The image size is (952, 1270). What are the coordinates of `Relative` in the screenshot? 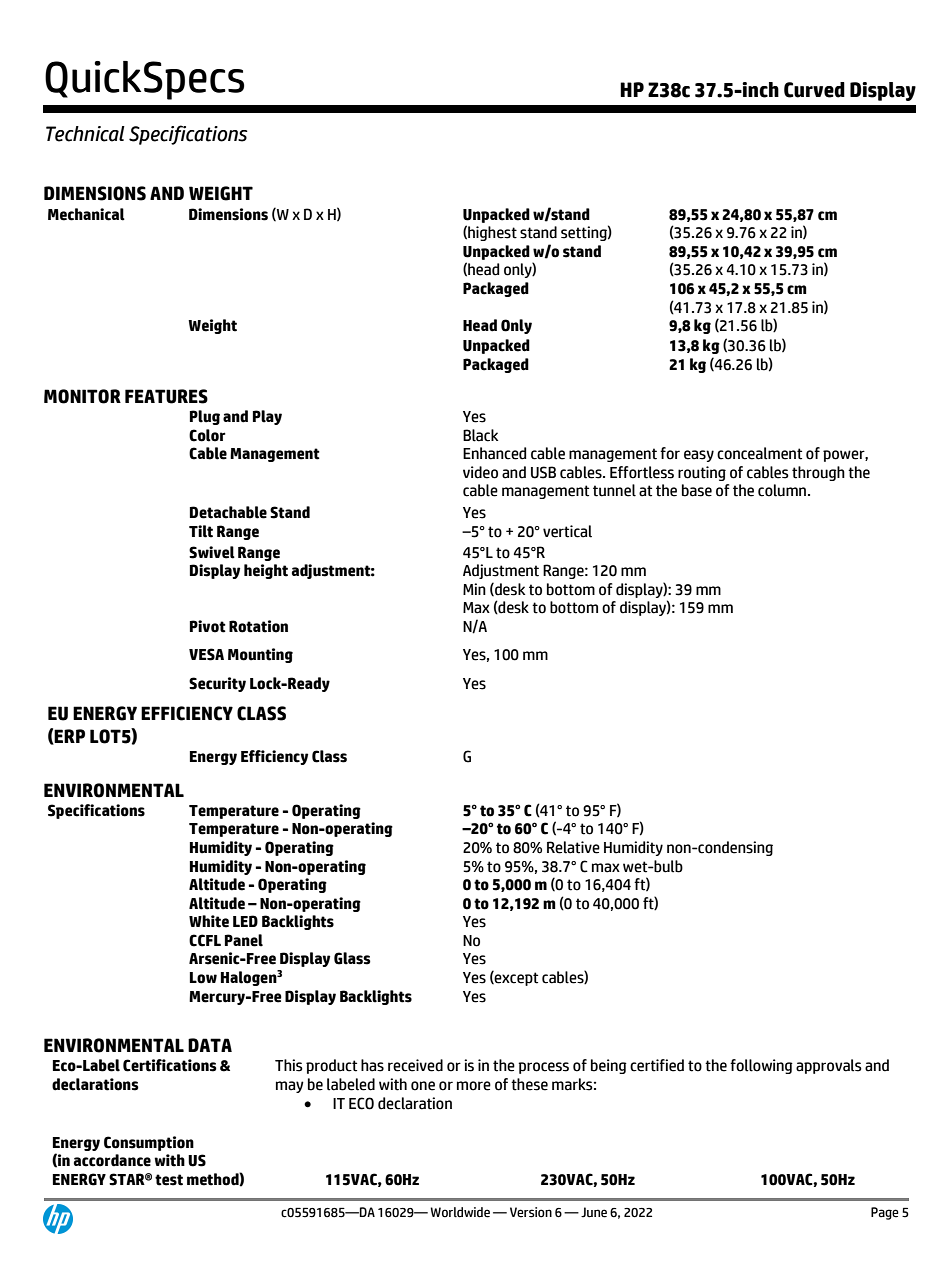 It's located at (573, 847).
